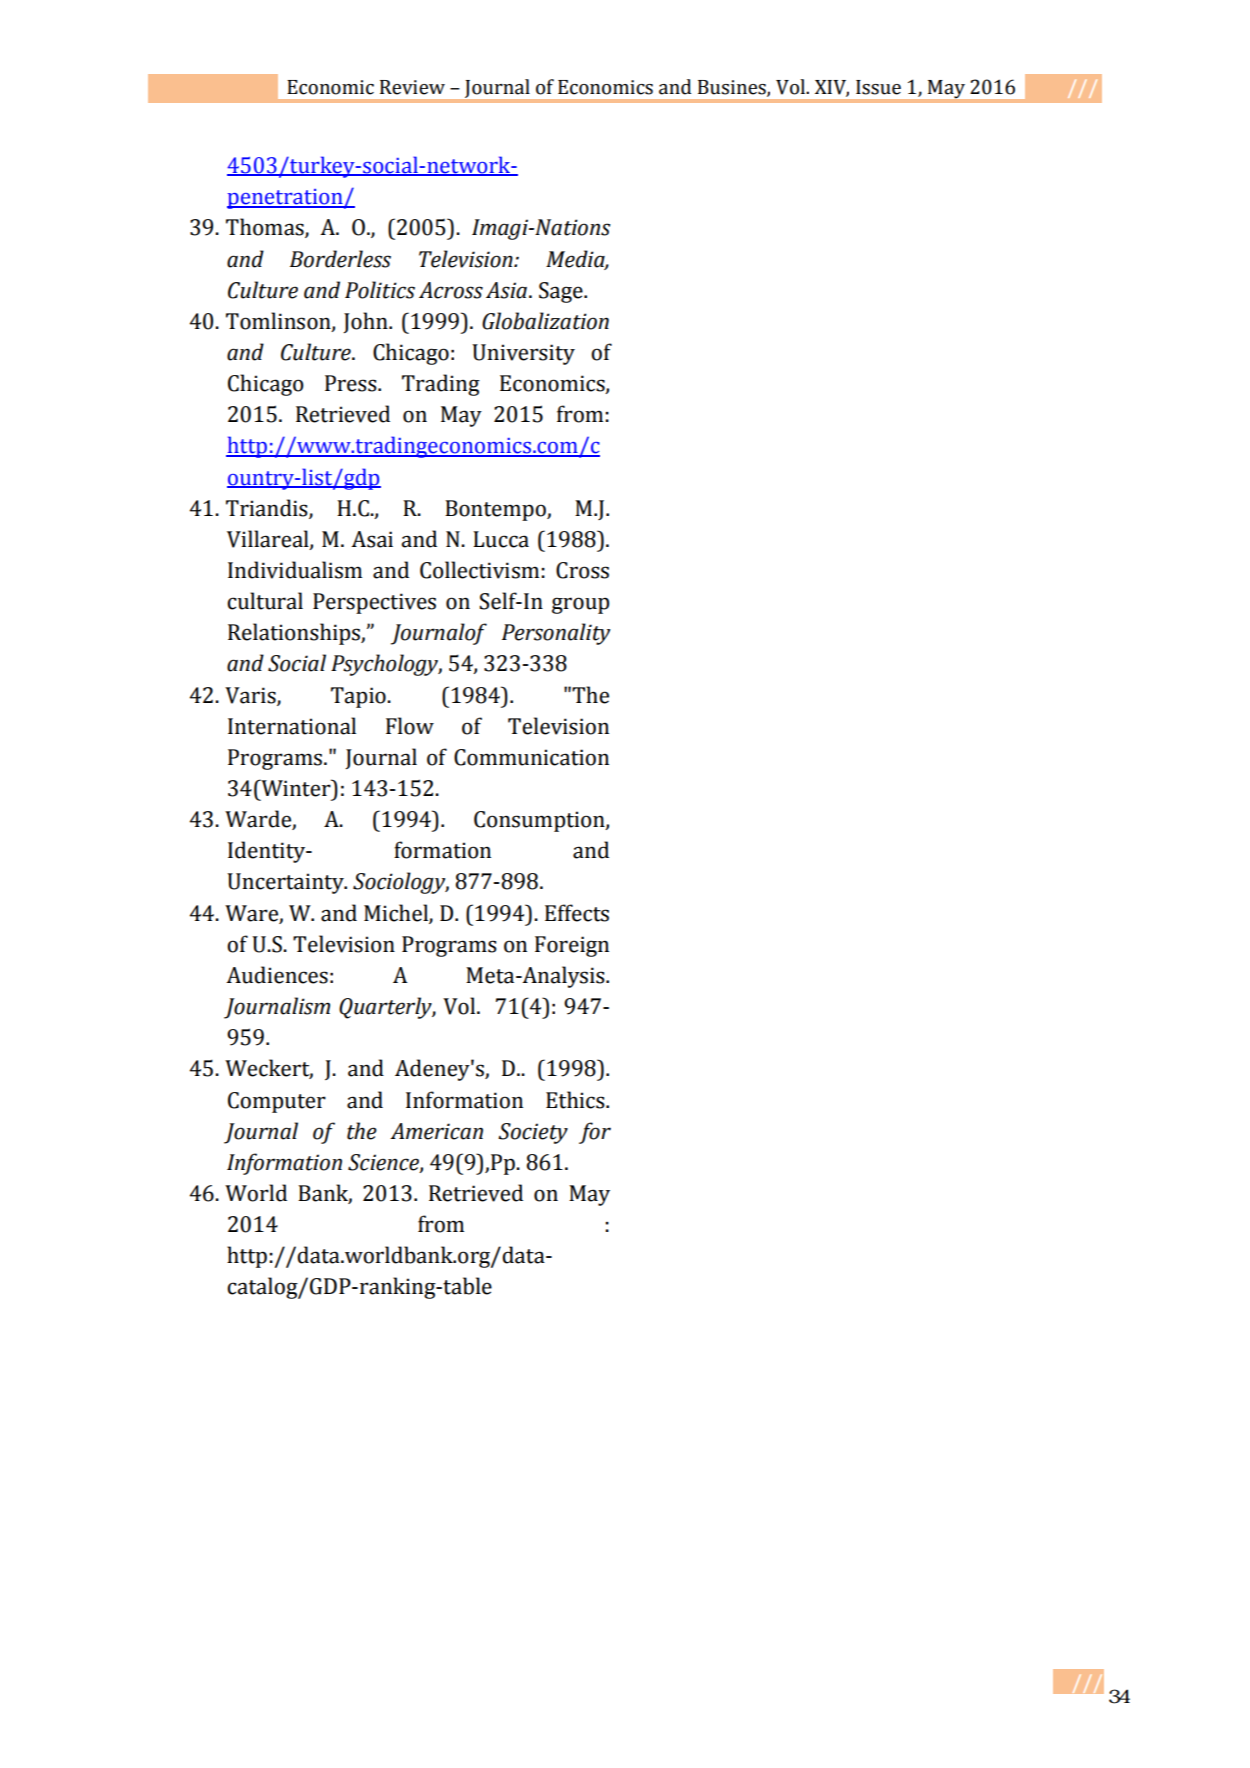 This screenshot has height=1768, width=1250. Describe the element at coordinates (286, 883) in the screenshot. I see `Uncertainty` at that location.
